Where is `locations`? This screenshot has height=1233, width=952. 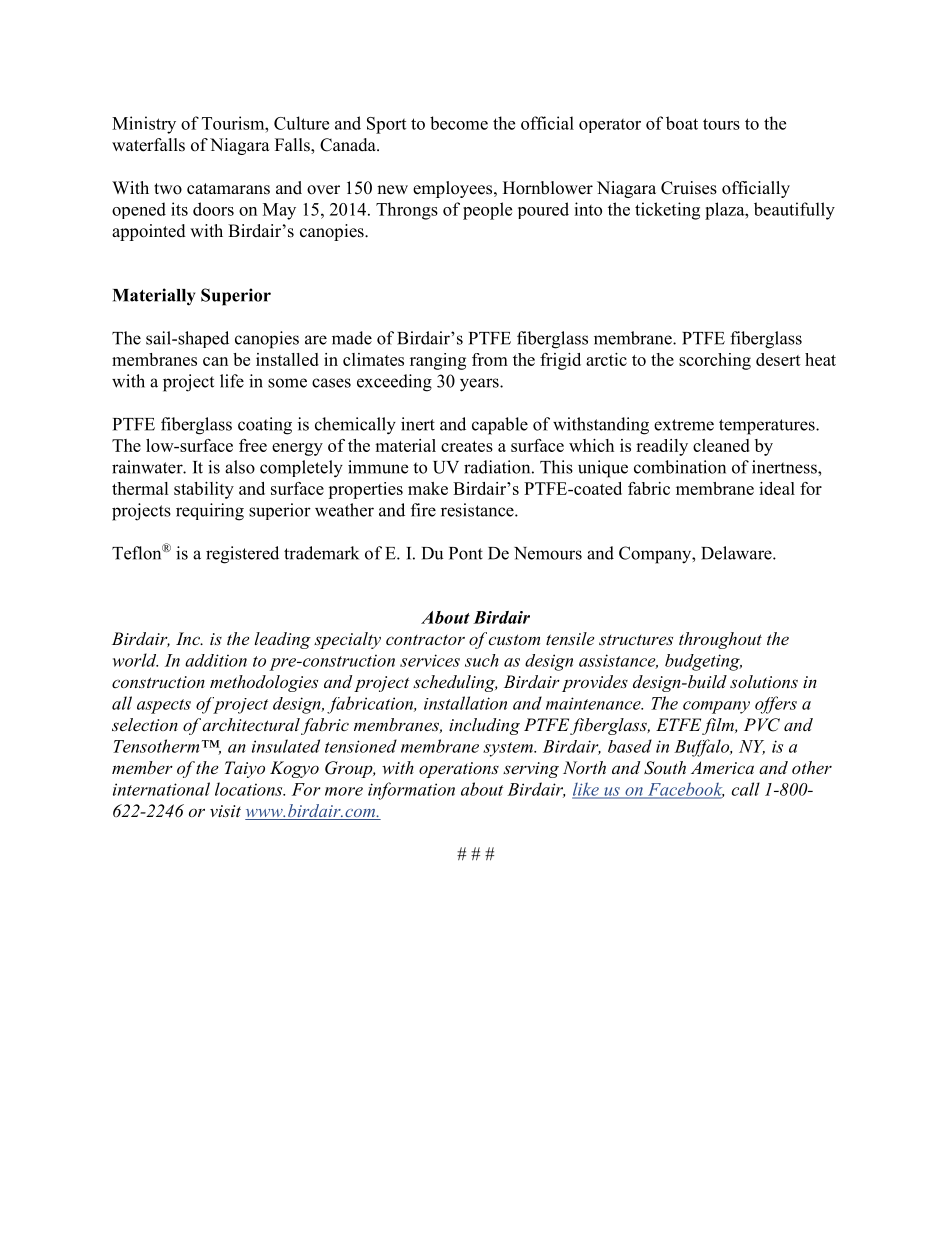
locations is located at coordinates (250, 789).
